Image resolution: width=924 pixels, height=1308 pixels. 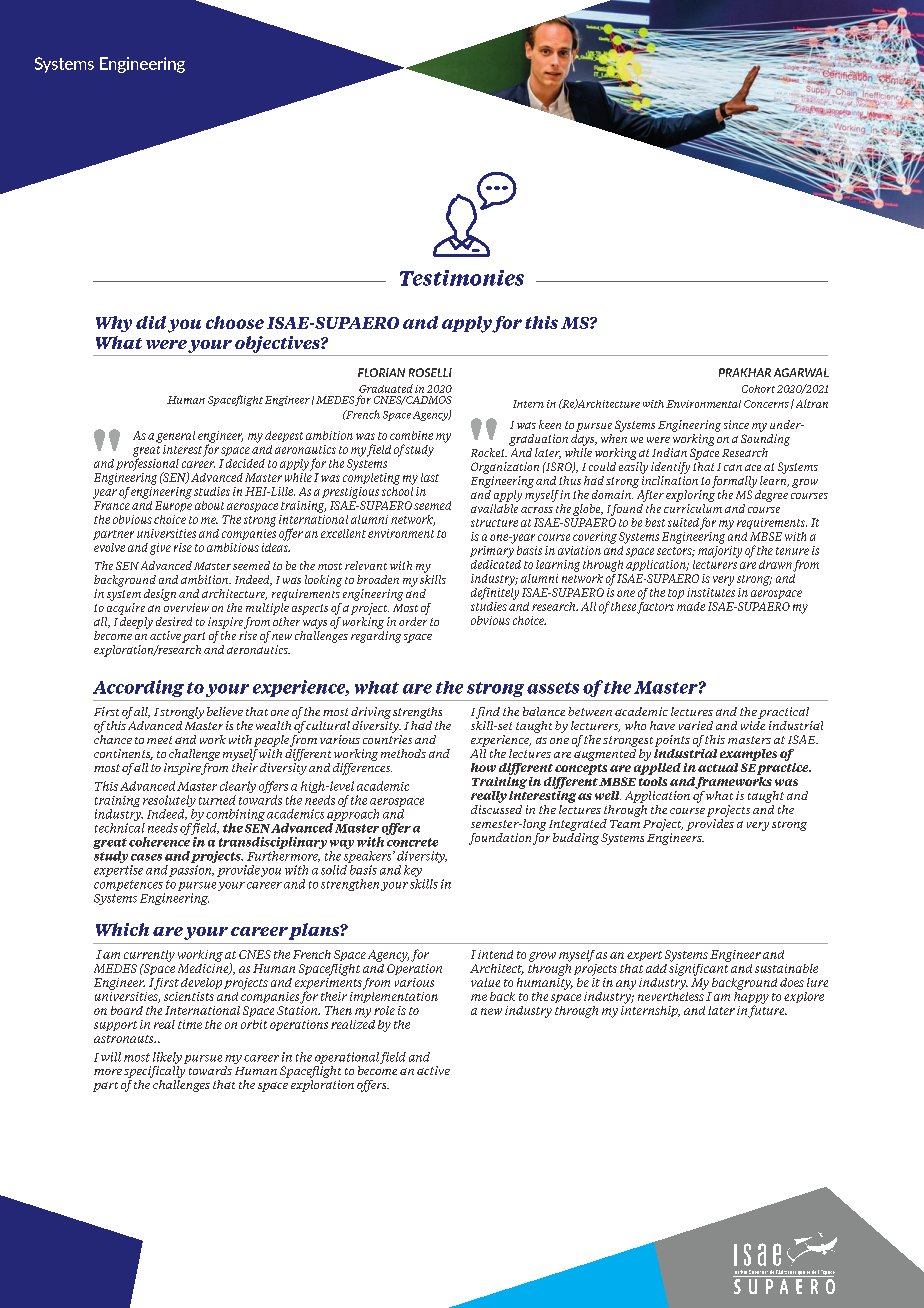 I want to click on likely, so click(x=167, y=1058).
